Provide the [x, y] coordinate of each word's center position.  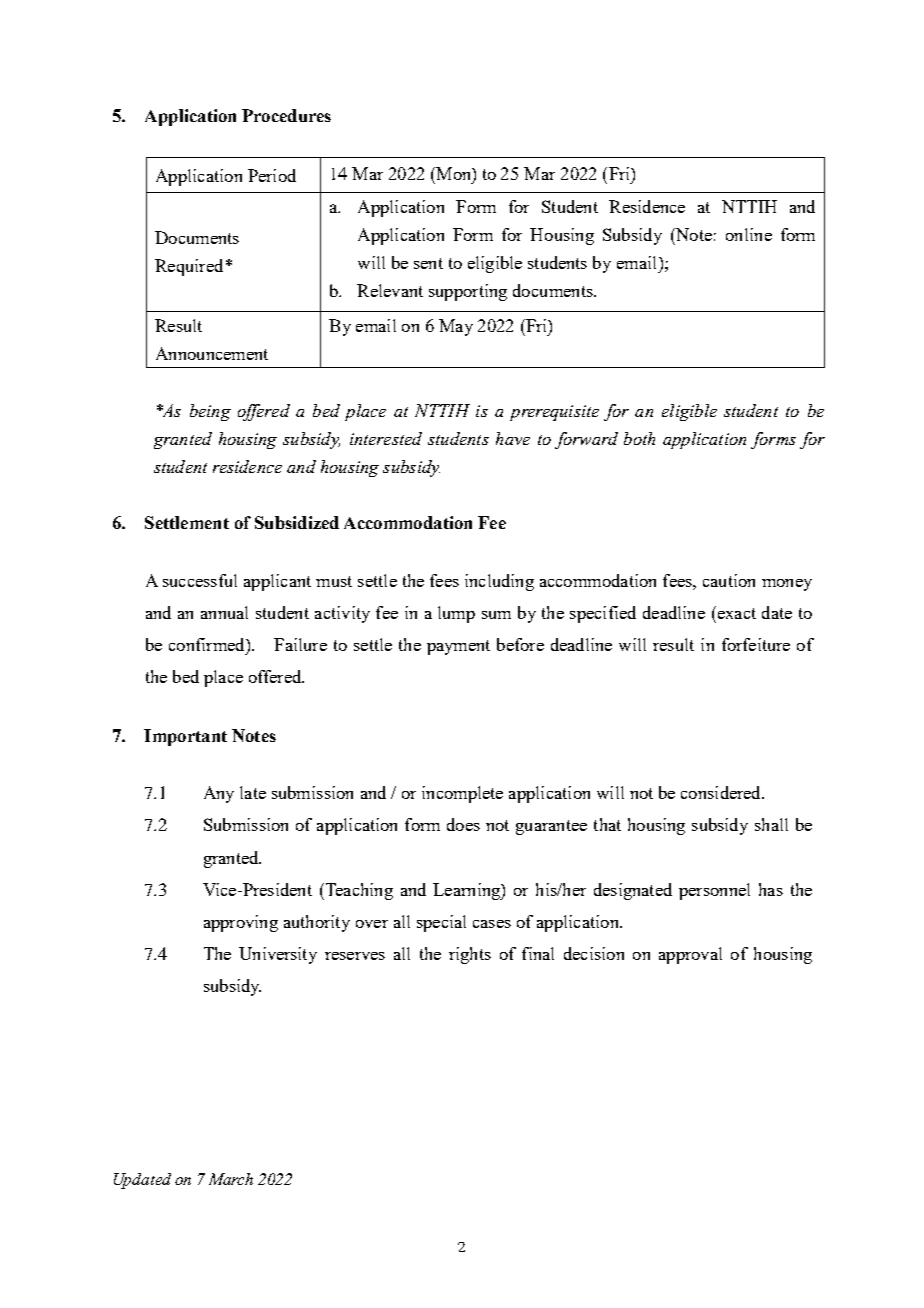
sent [428, 263]
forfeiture [756, 644]
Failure [300, 644]
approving [241, 923]
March [231, 1179]
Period [272, 175]
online [749, 234]
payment [458, 647]
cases [492, 924]
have [513, 438]
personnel [714, 891]
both [639, 438]
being [210, 412]
